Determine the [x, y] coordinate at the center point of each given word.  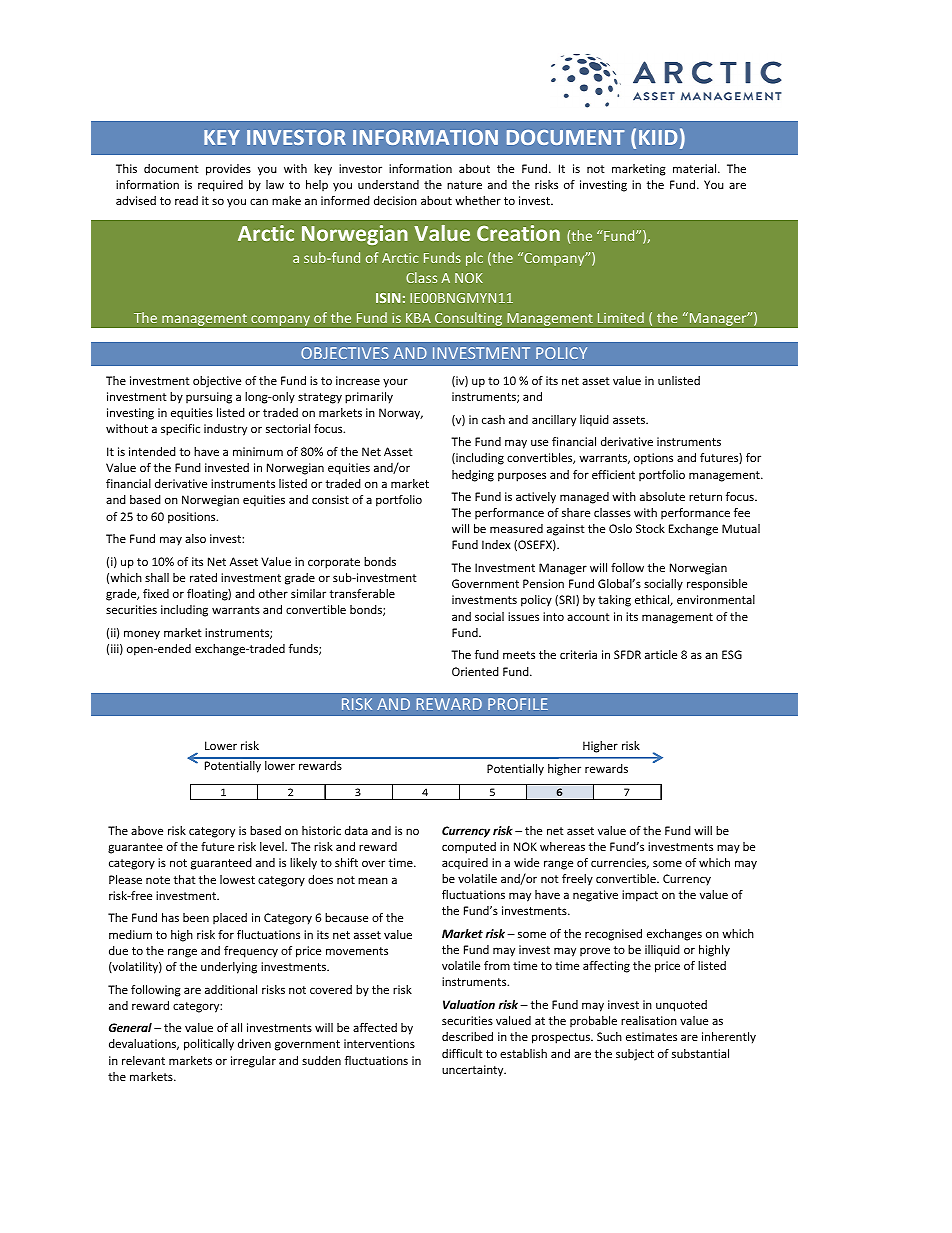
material [696, 168]
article [661, 654]
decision [395, 200]
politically [209, 1045]
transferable [362, 593]
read [186, 200]
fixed [156, 593]
